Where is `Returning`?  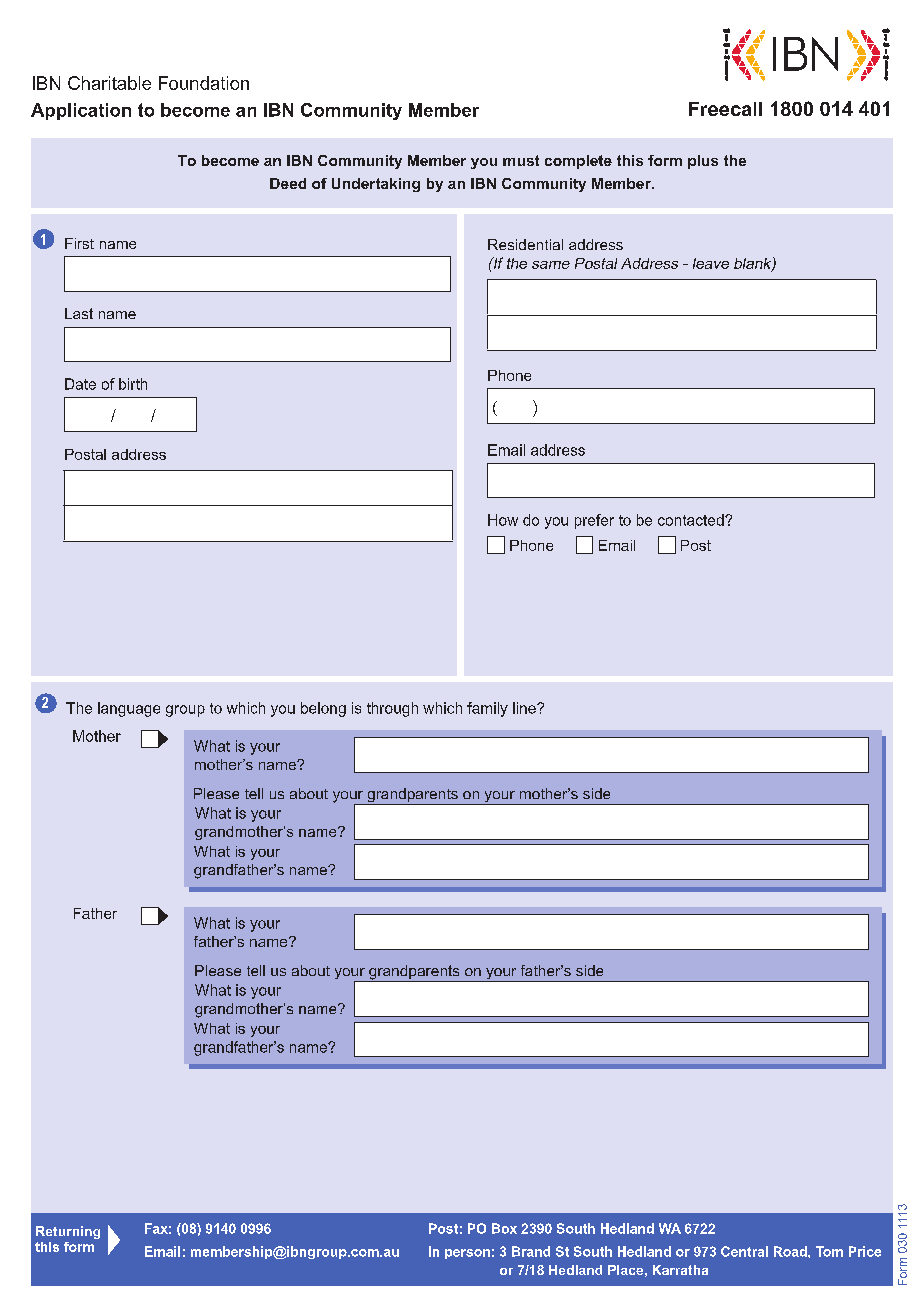
Returning is located at coordinates (68, 1232).
